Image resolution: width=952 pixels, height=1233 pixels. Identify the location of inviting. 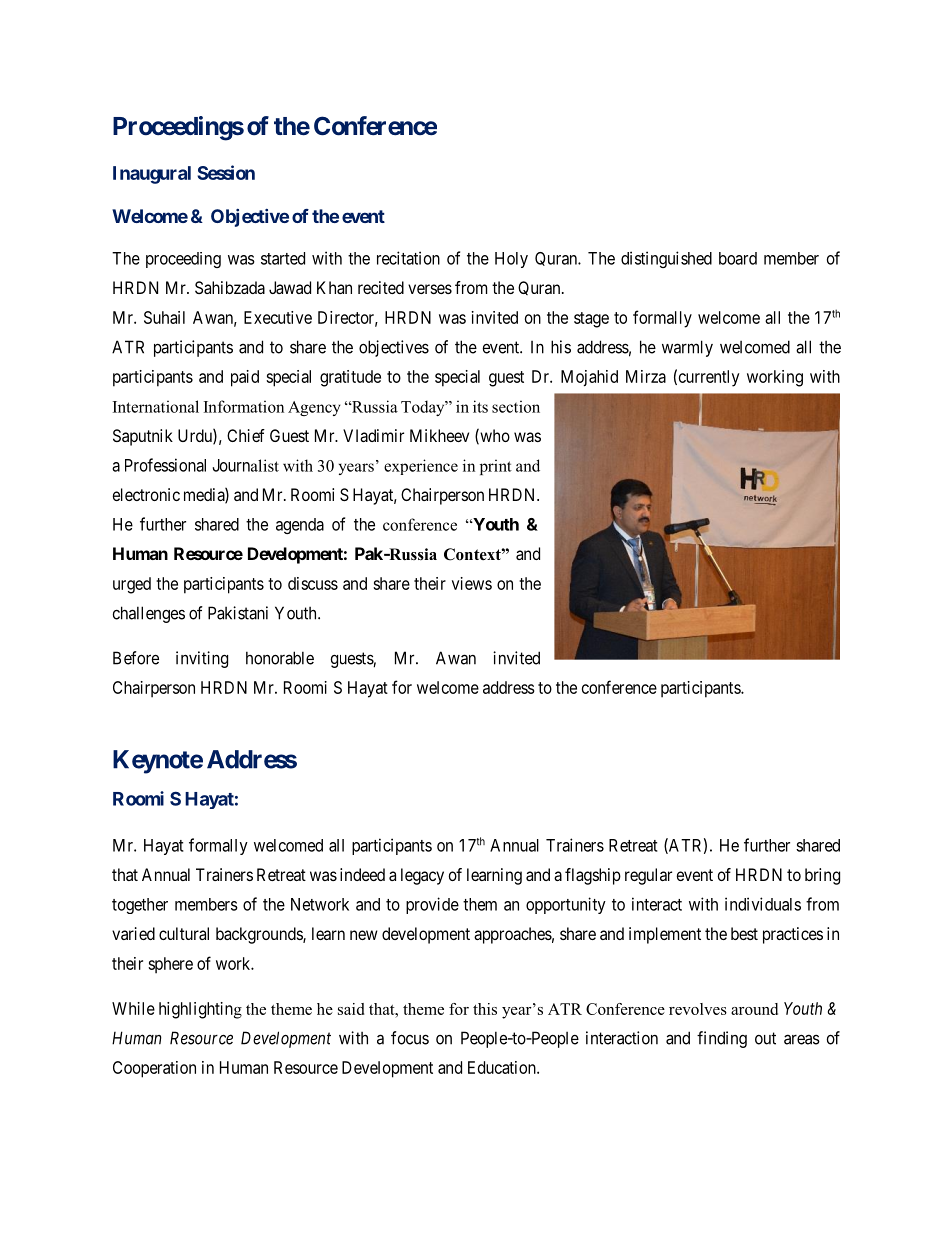
(202, 659).
